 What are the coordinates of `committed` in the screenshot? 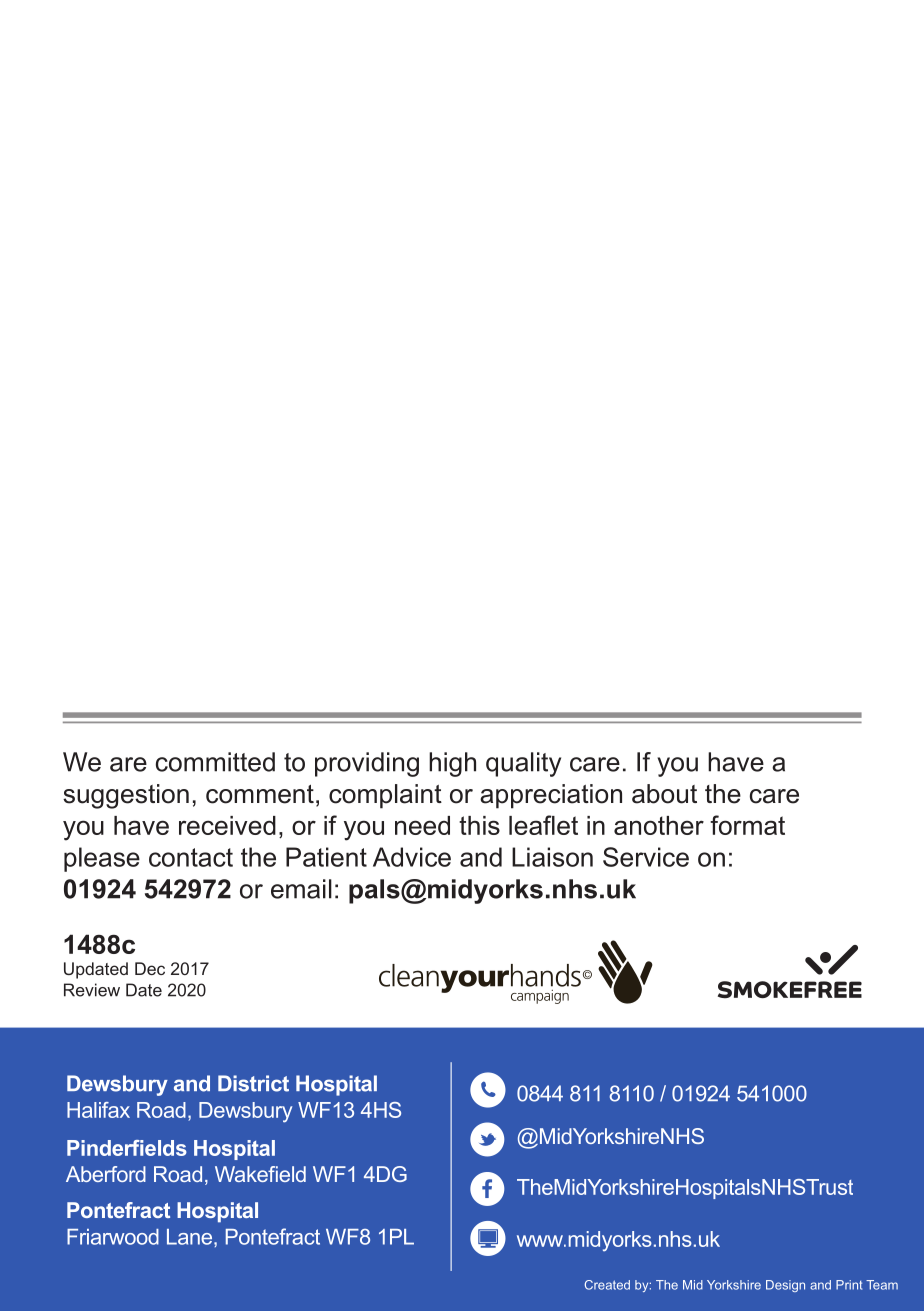 It's located at (215, 762).
